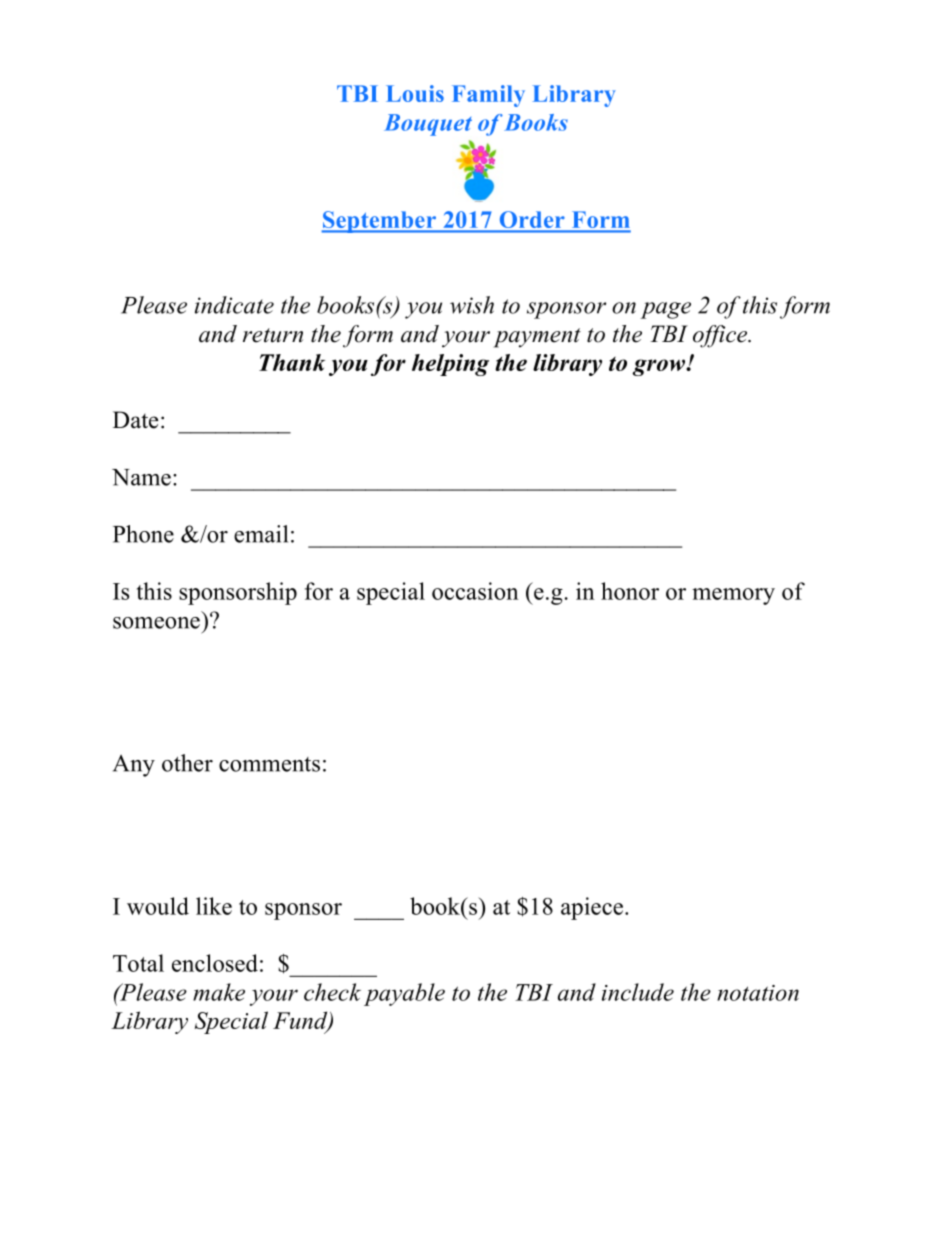 This page has height=1233, width=952. What do you see at coordinates (450, 365) in the page?
I see `helping` at bounding box center [450, 365].
